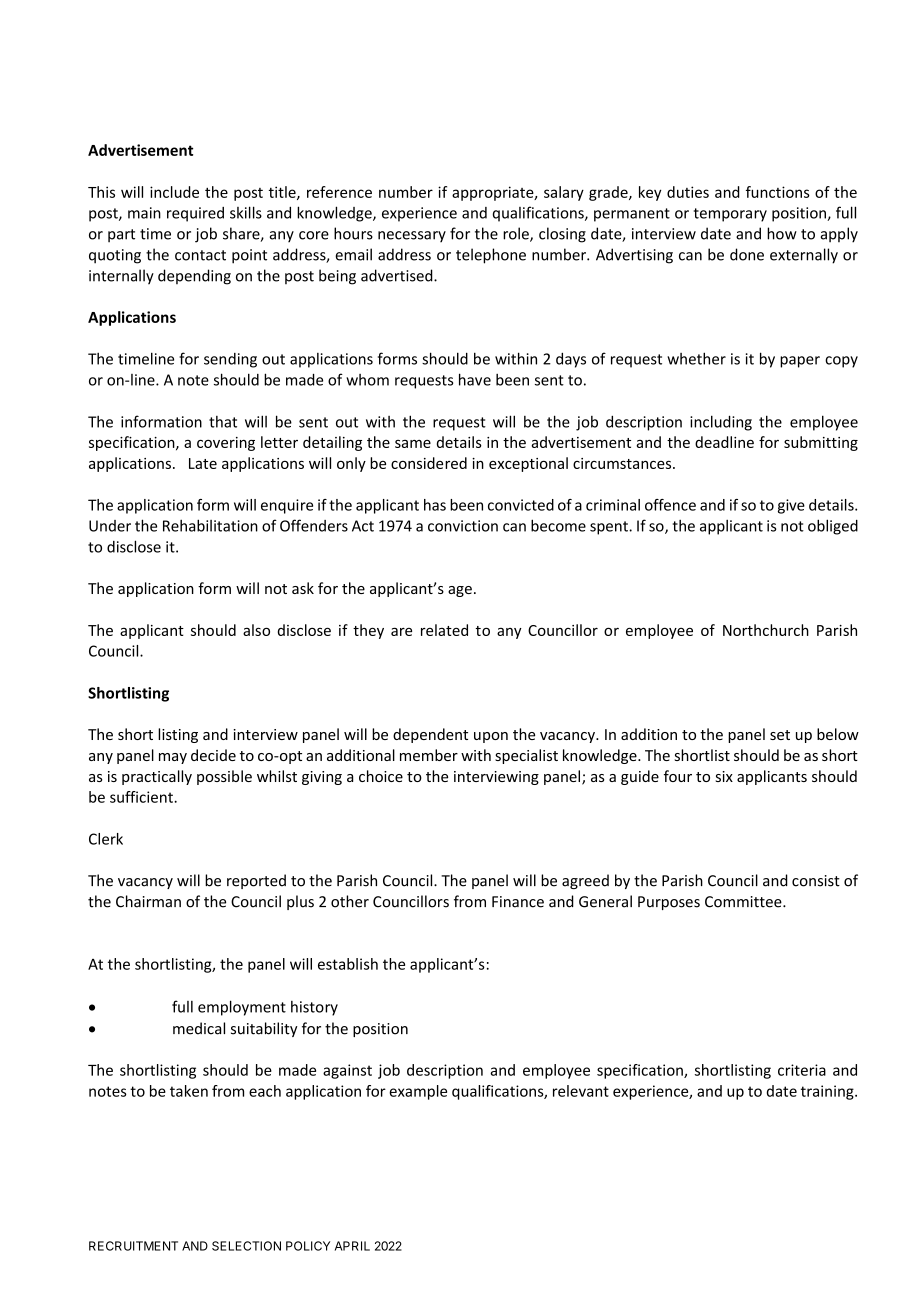  What do you see at coordinates (195, 214) in the document?
I see `required` at bounding box center [195, 214].
